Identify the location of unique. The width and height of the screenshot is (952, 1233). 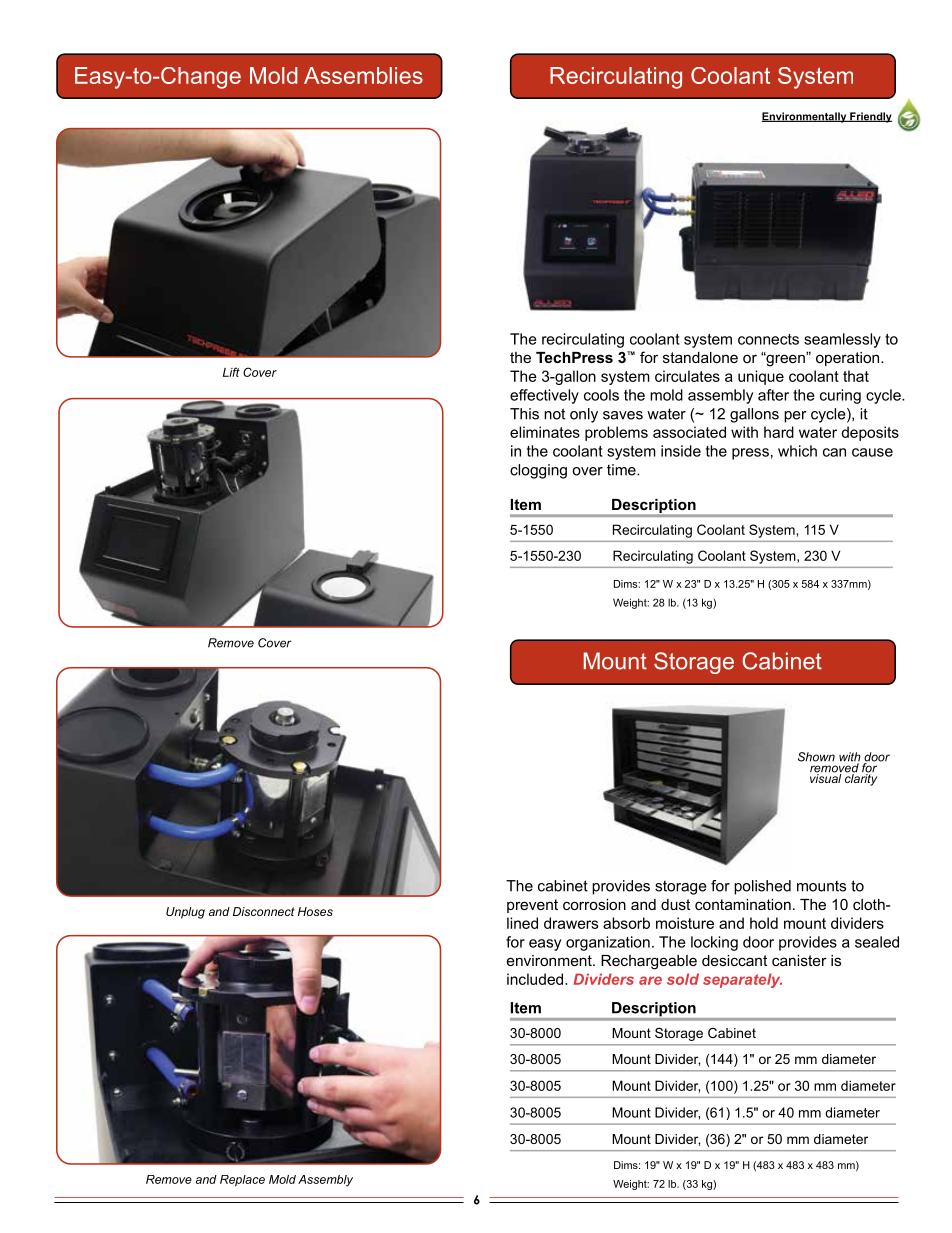
(761, 377).
